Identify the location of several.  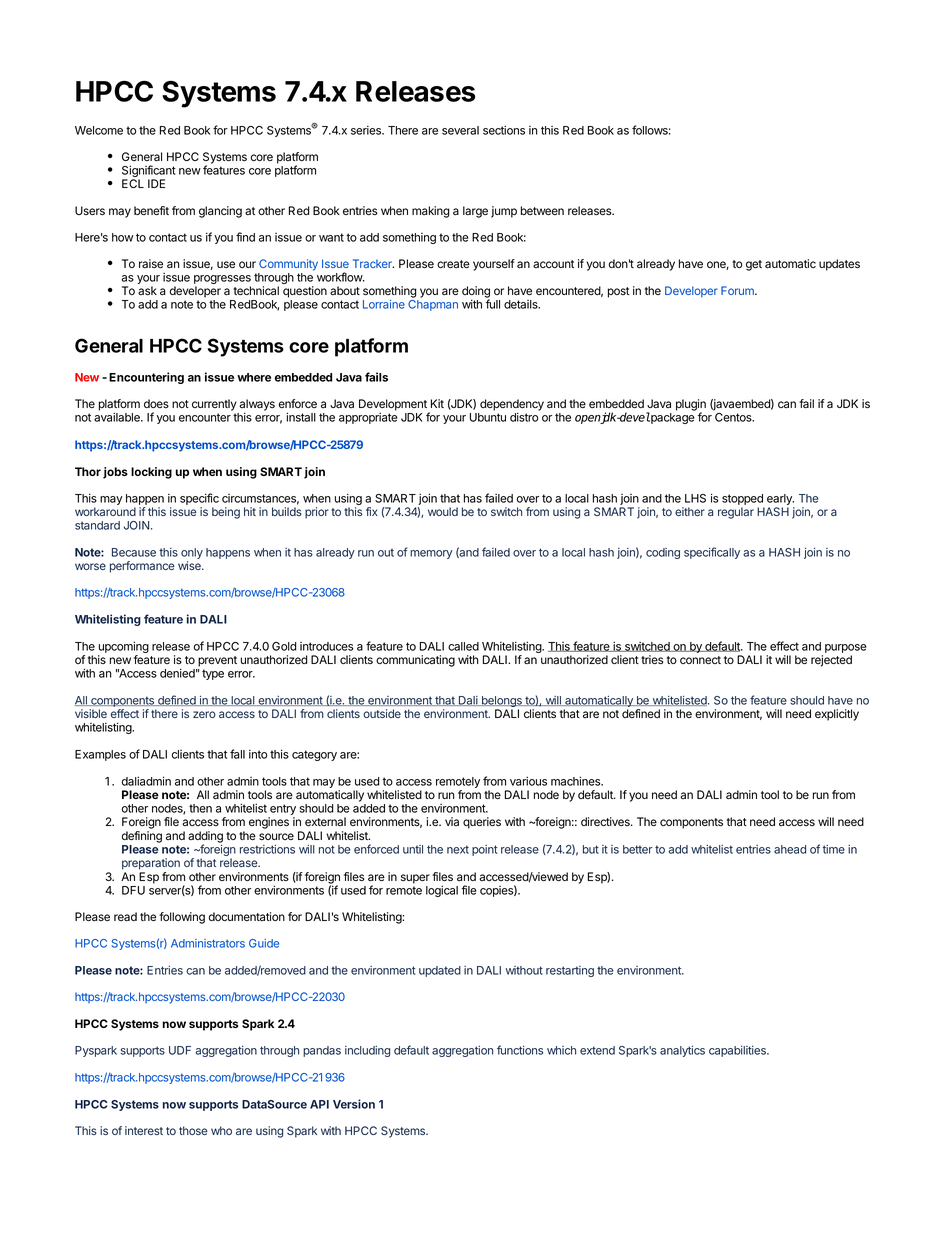
(460, 130).
